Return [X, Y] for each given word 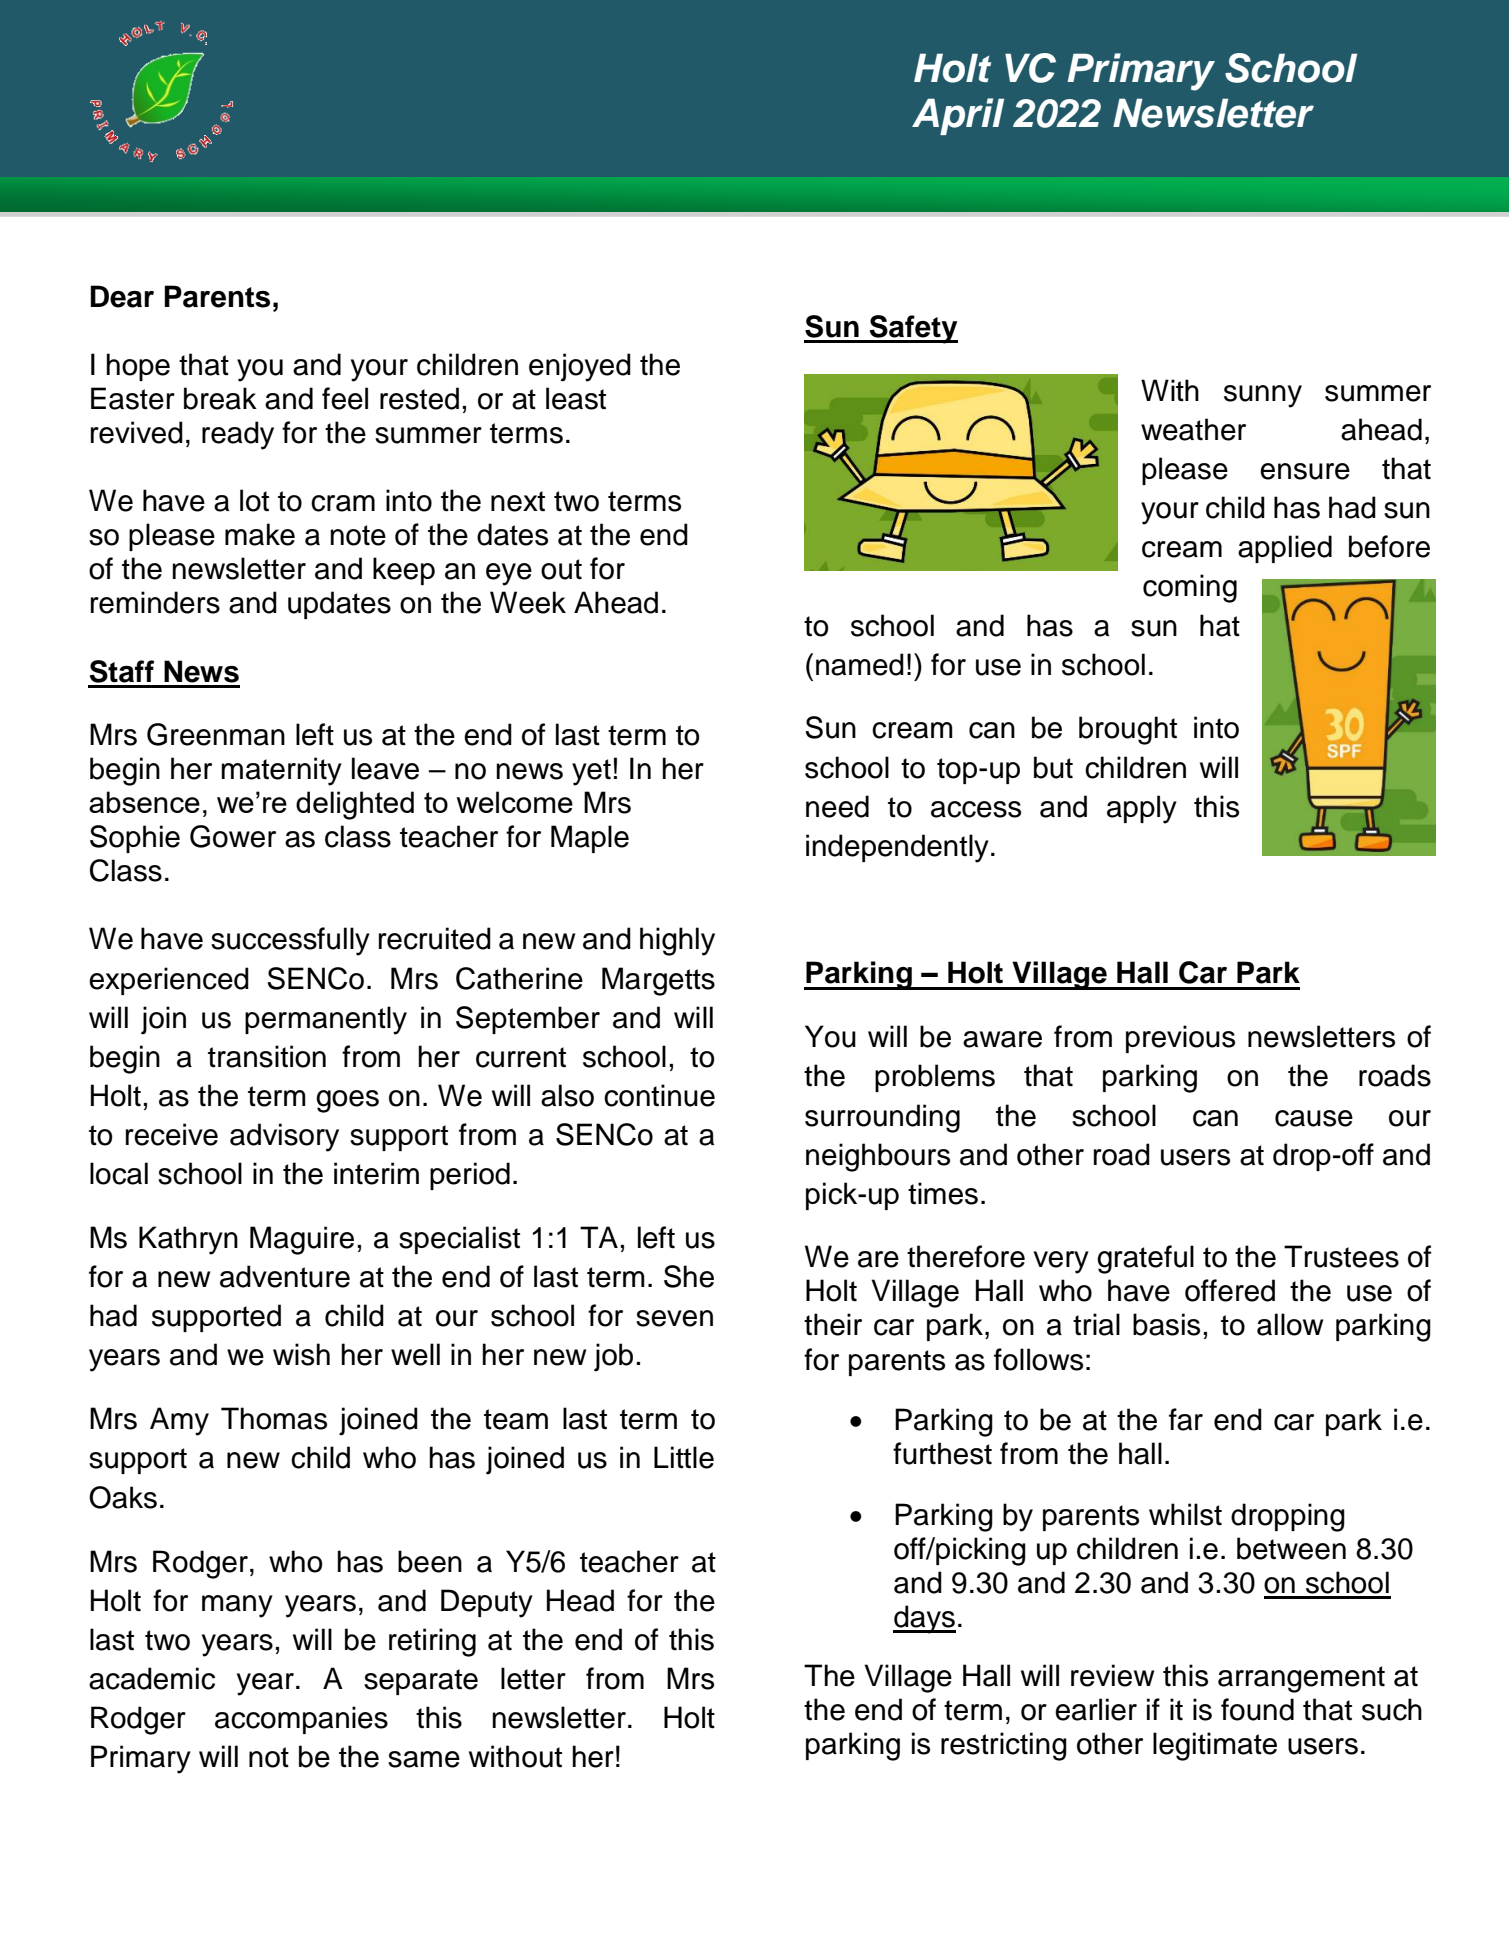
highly [677, 941]
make [260, 534]
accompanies [301, 1720]
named [860, 664]
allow [1290, 1324]
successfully [290, 941]
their [833, 1324]
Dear [122, 296]
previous [1180, 1039]
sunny [1263, 396]
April [958, 116]
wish [301, 1354]
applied [1285, 549]
